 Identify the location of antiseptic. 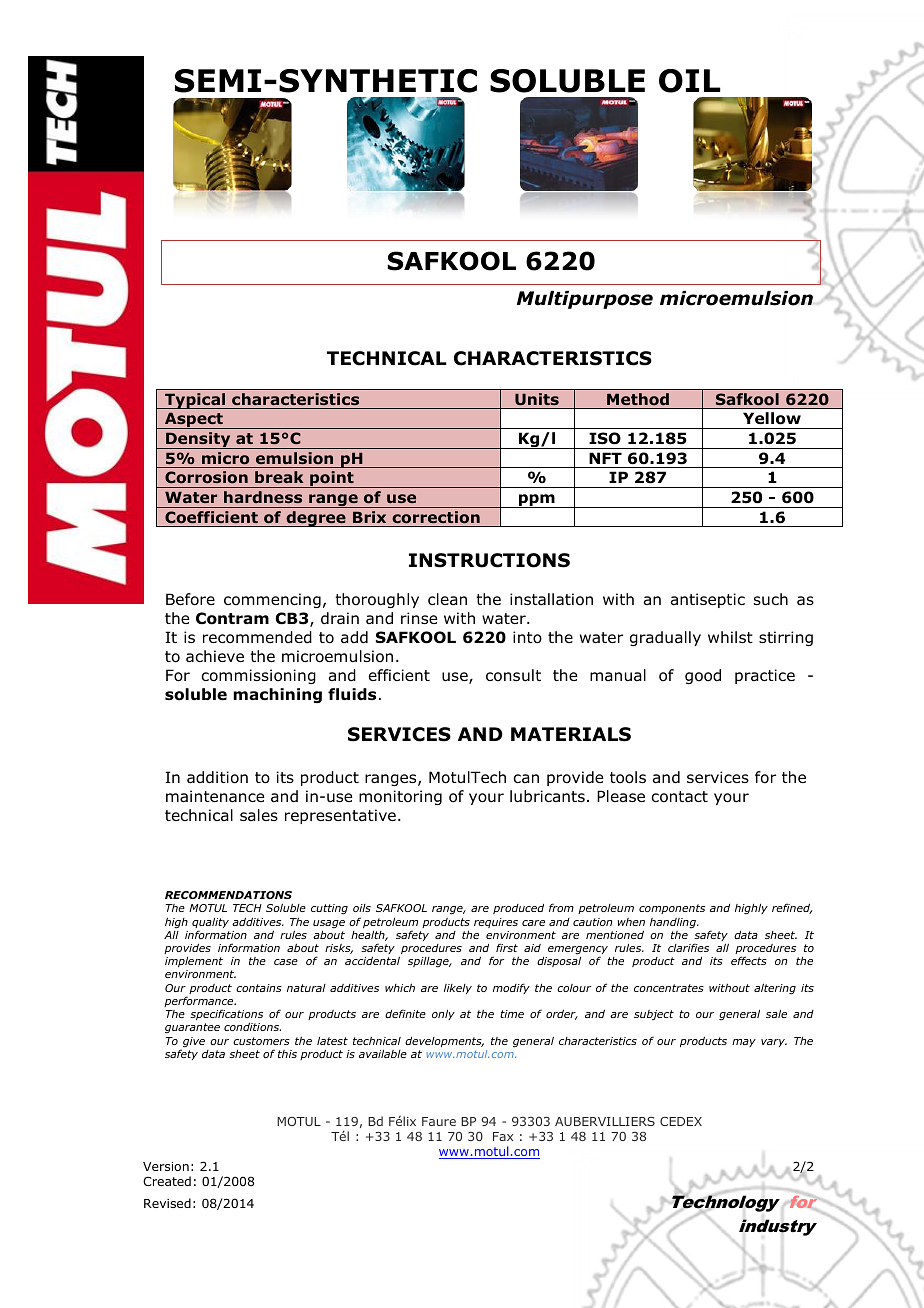
(708, 600).
